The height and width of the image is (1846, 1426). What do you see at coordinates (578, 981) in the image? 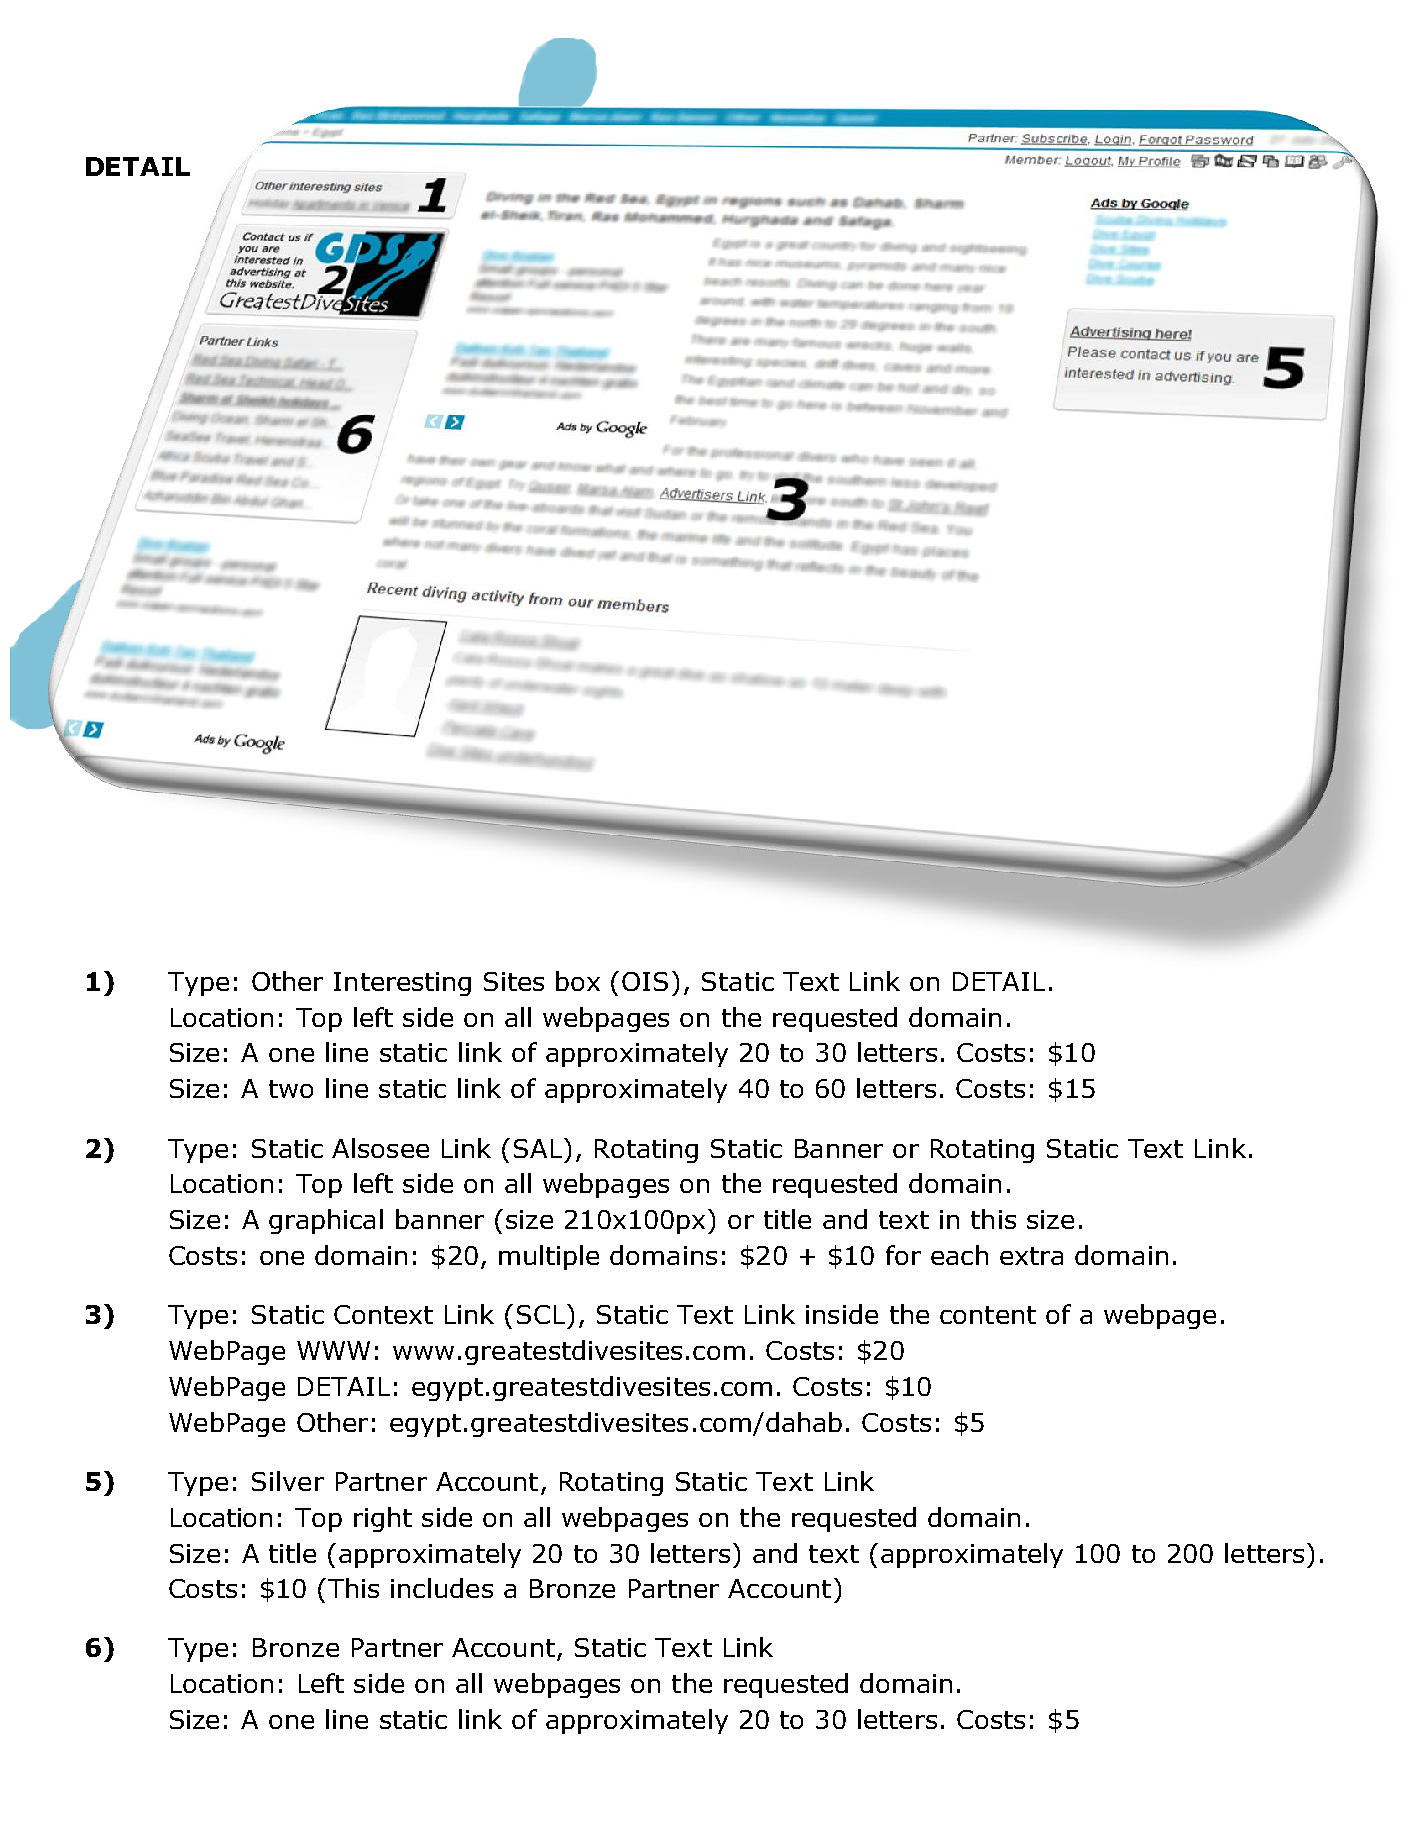
I see `box` at bounding box center [578, 981].
